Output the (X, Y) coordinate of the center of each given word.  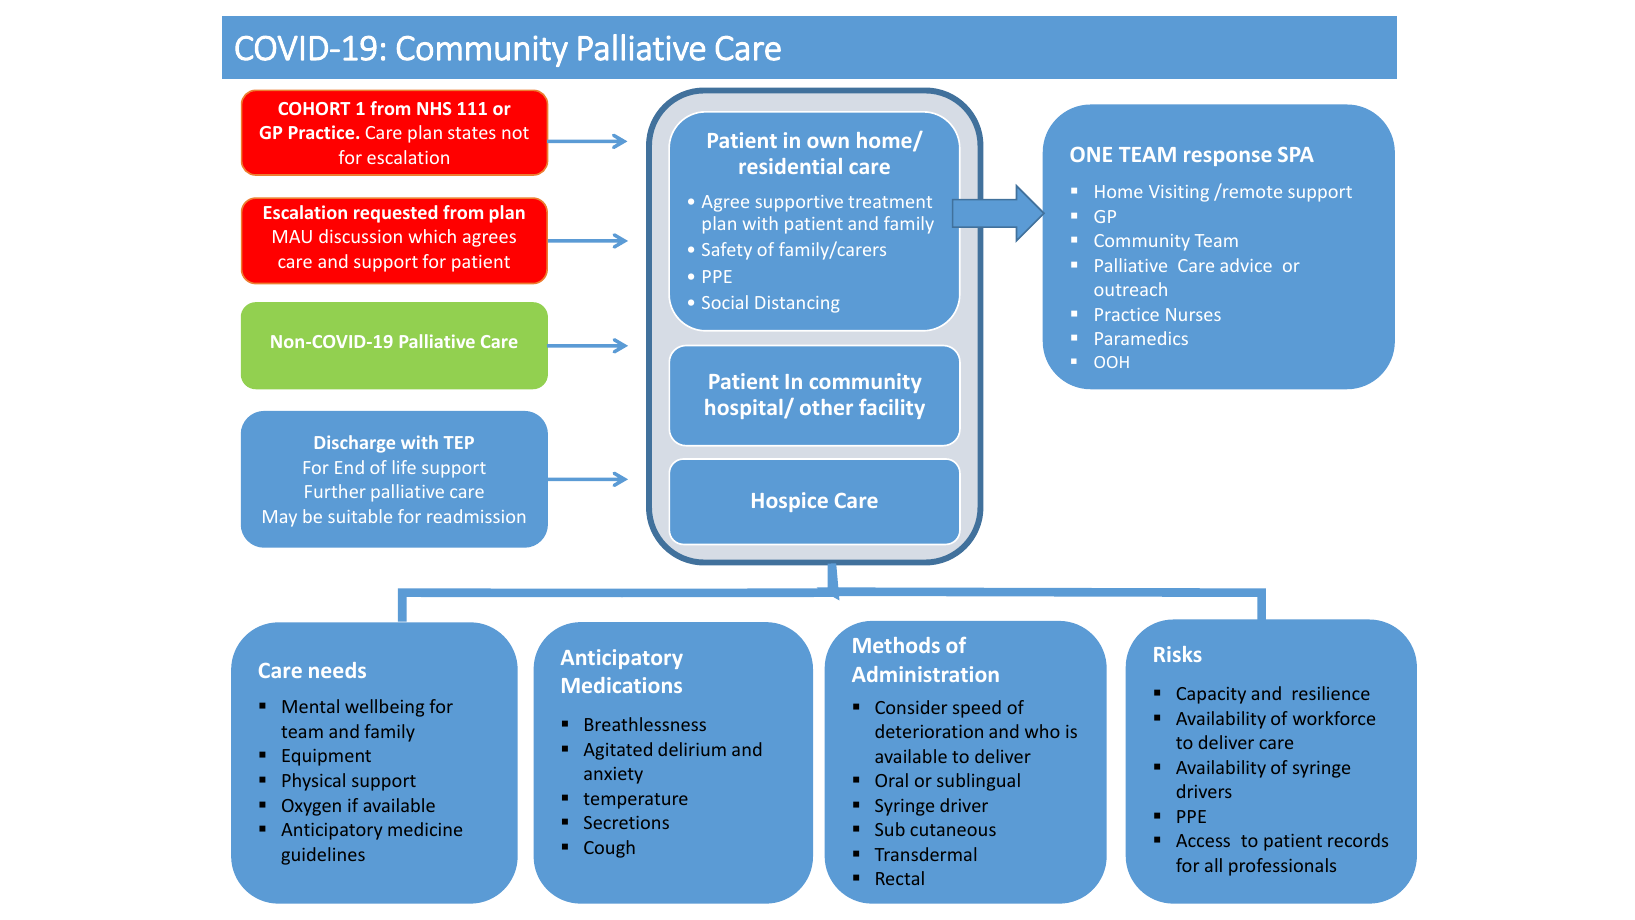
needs (337, 670)
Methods (896, 645)
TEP (459, 442)
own (828, 142)
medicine (425, 829)
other (826, 407)
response (1228, 158)
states (472, 133)
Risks (1178, 654)
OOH (1111, 362)
